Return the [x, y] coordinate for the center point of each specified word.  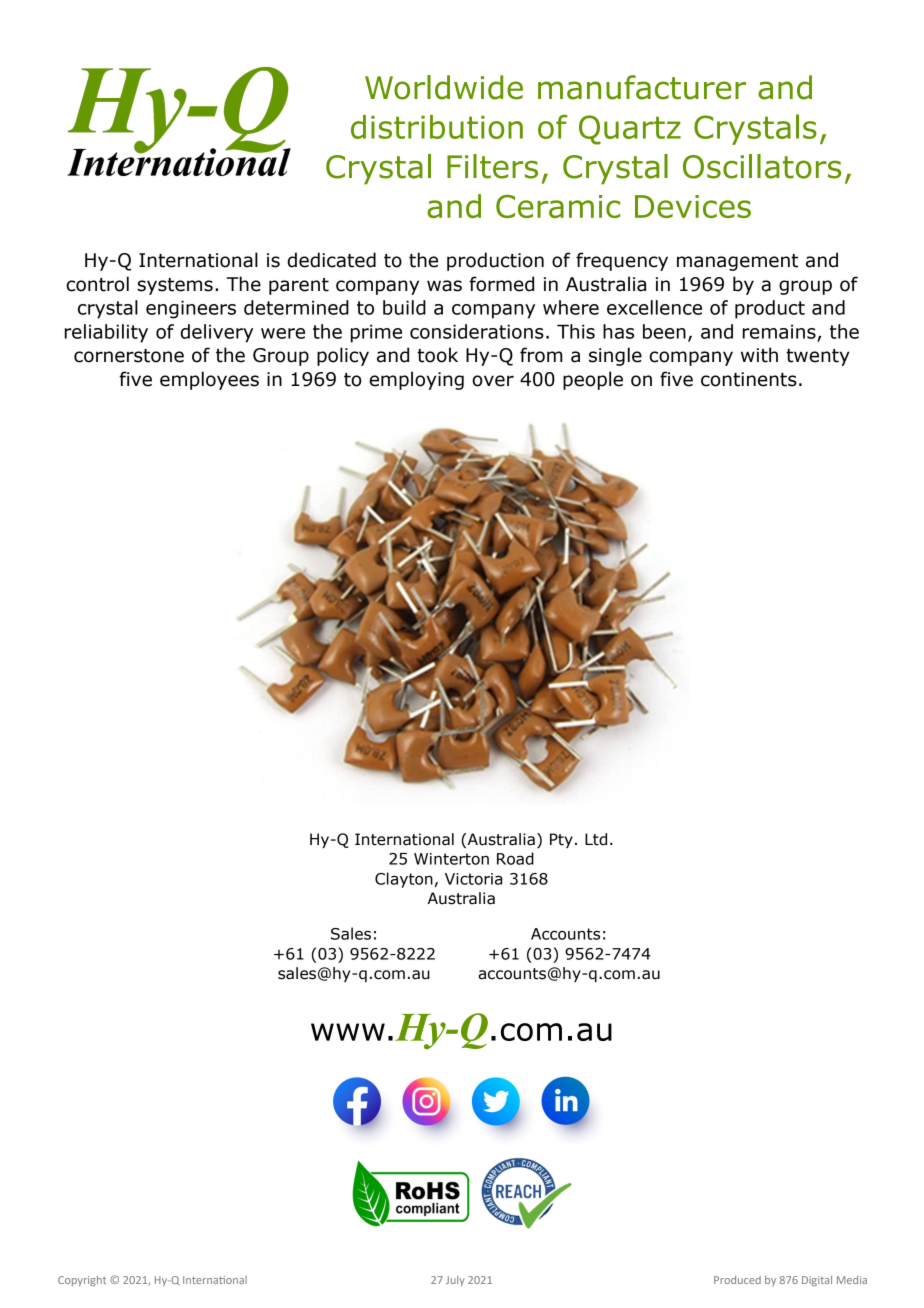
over [493, 381]
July [455, 1281]
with [759, 355]
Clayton [404, 880]
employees [209, 380]
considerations [477, 331]
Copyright [82, 1281]
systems [175, 286]
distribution [437, 127]
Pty [561, 840]
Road [515, 858]
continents [749, 379]
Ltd [596, 839]
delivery [216, 333]
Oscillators [762, 166]
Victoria [473, 879]
